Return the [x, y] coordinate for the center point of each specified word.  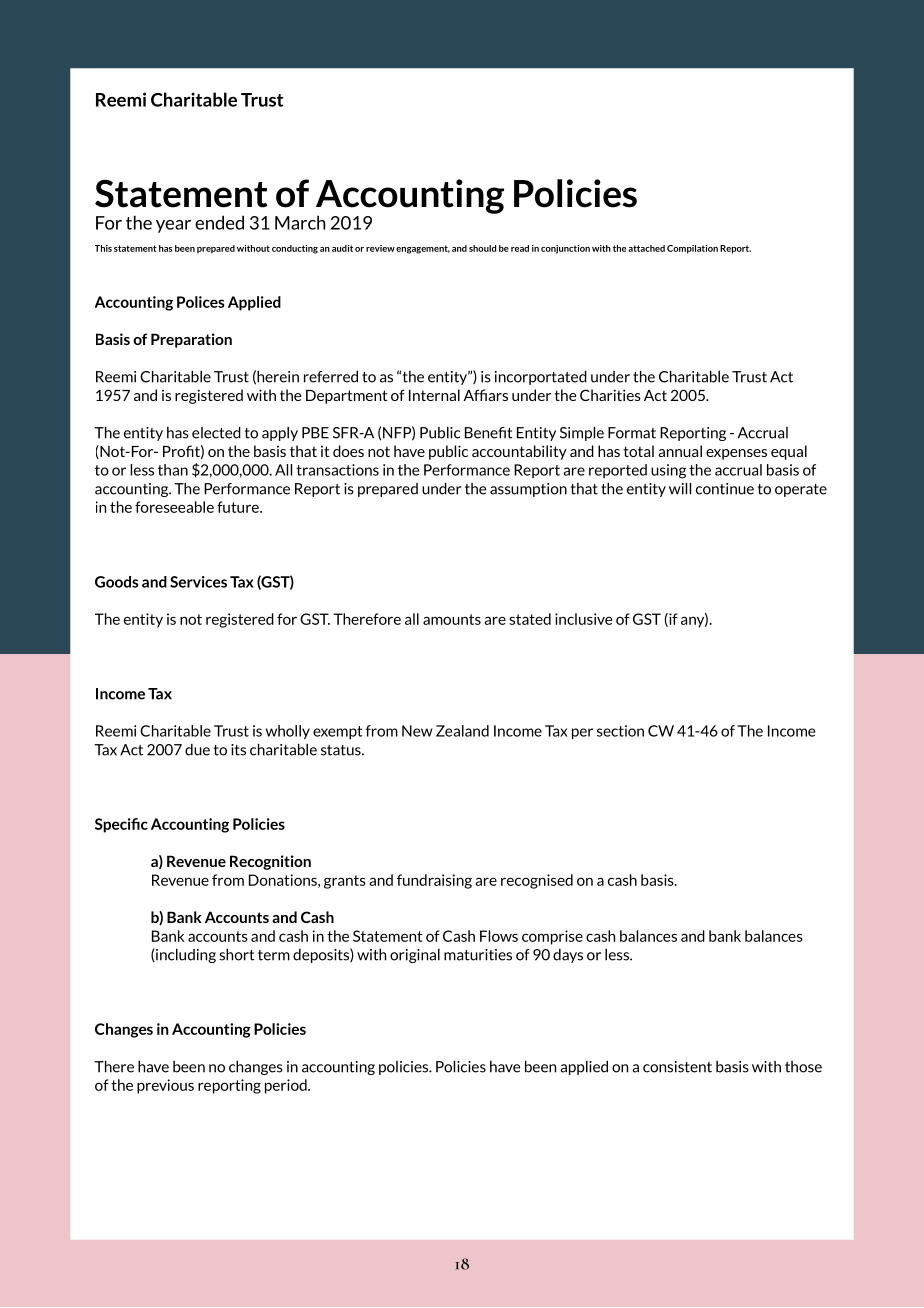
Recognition [270, 862]
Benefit [489, 433]
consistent [677, 1067]
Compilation [692, 249]
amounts [452, 619]
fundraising [434, 881]
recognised [537, 881]
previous [165, 1086]
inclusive [583, 619]
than [173, 470]
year [173, 226]
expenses [736, 454]
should [482, 248]
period [287, 1086]
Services [198, 582]
